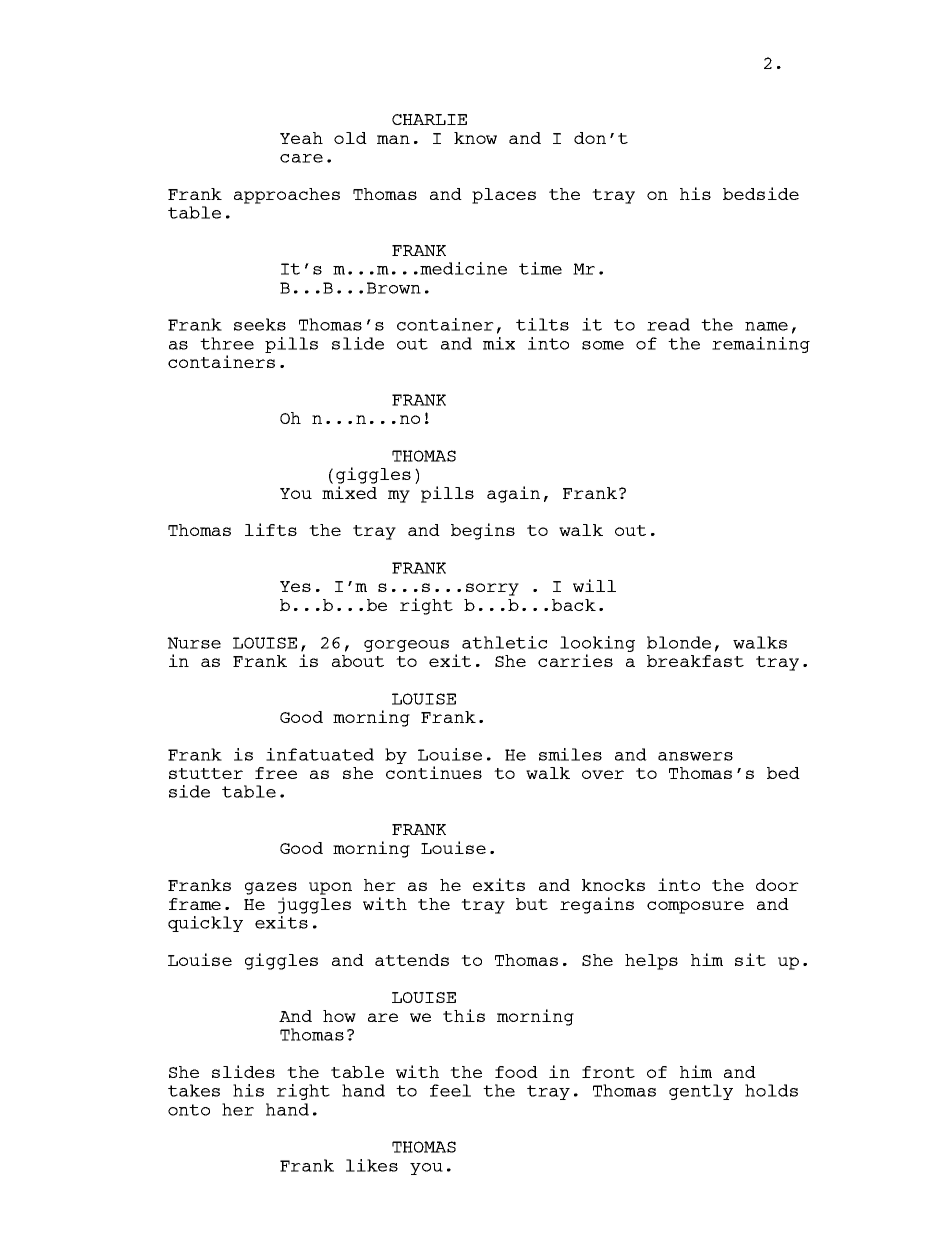 The height and width of the page is (1233, 952). Describe the element at coordinates (668, 324) in the page. I see `read` at that location.
